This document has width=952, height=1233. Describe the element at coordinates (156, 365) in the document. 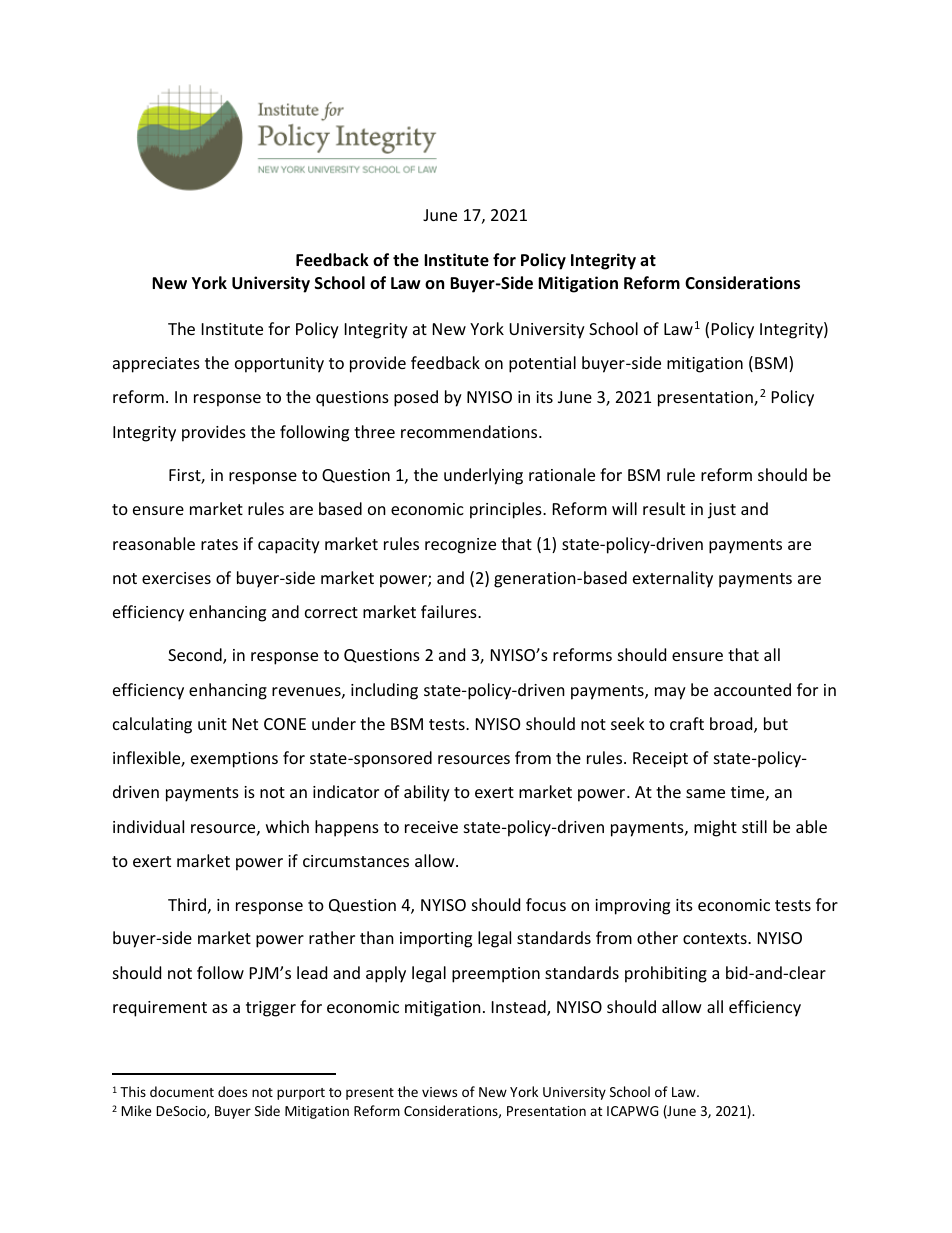

I see `appreciates` at that location.
